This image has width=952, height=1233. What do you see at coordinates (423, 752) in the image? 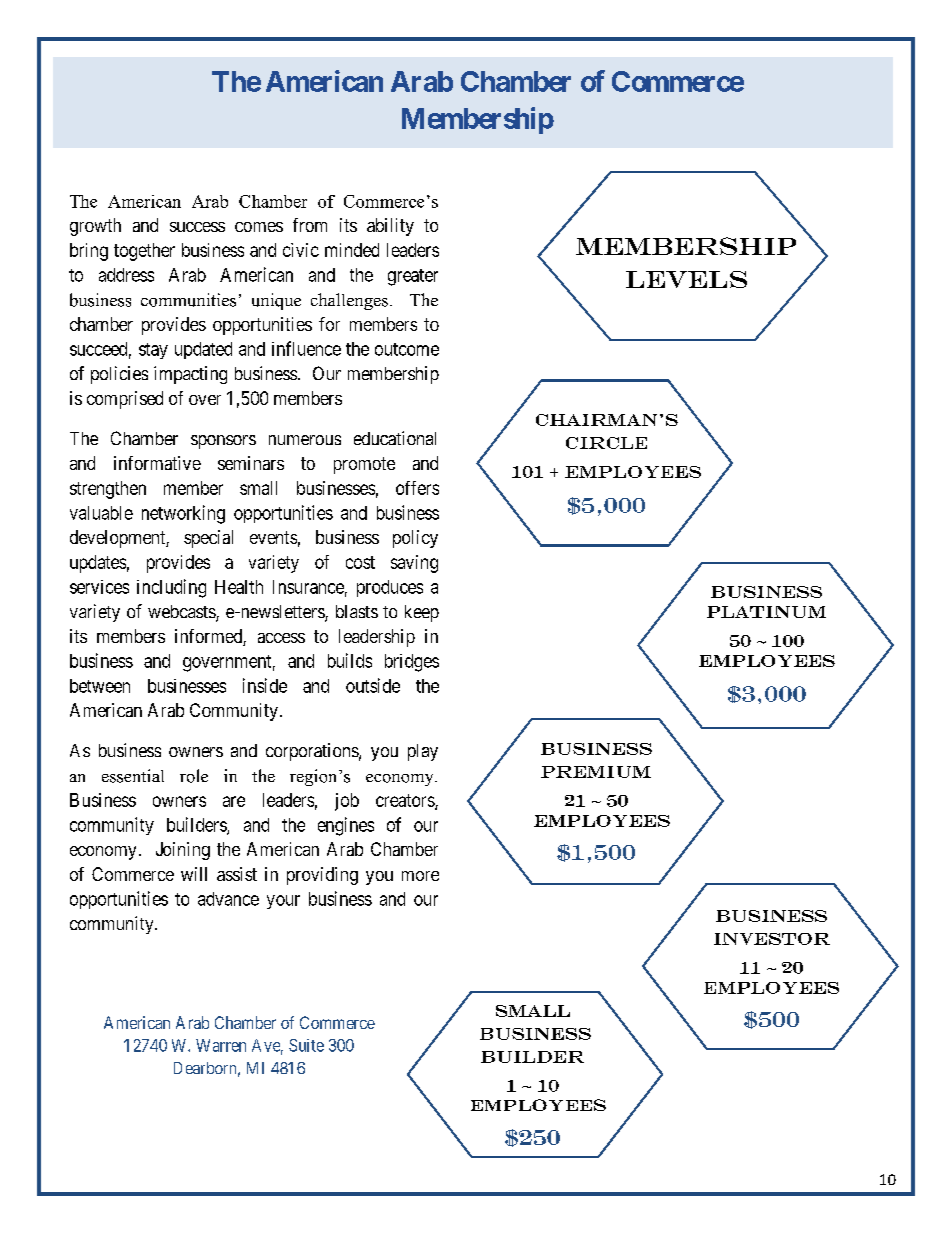
I see `play` at bounding box center [423, 752].
